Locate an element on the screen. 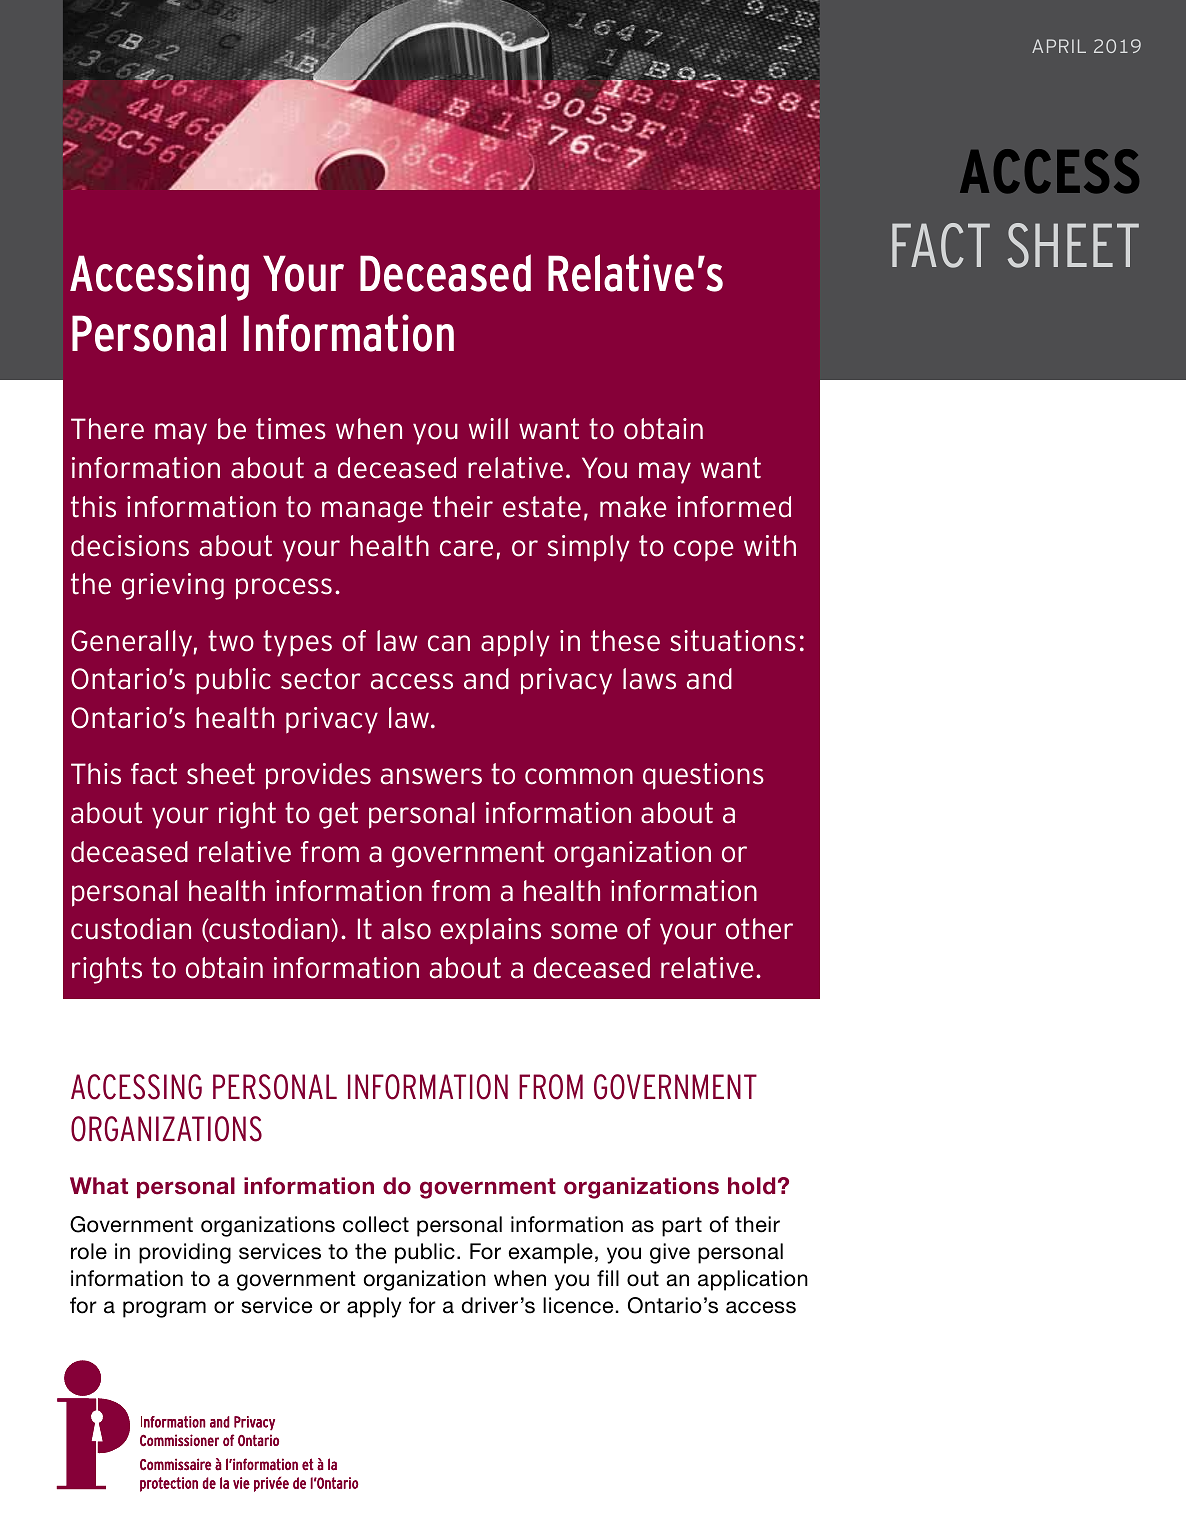 The image size is (1186, 1535). application is located at coordinates (753, 1280).
